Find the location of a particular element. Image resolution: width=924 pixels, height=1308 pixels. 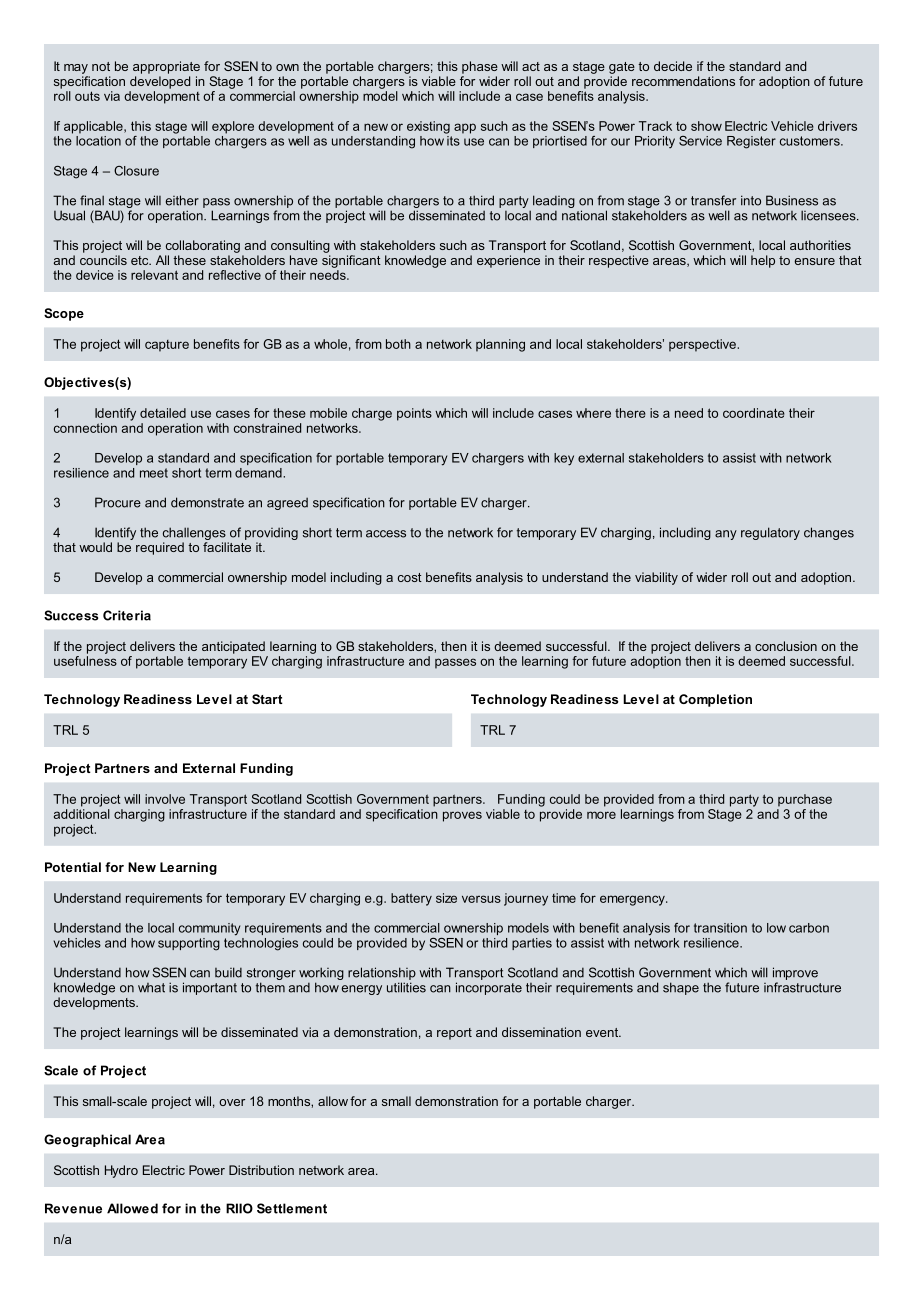

transition is located at coordinates (720, 928).
